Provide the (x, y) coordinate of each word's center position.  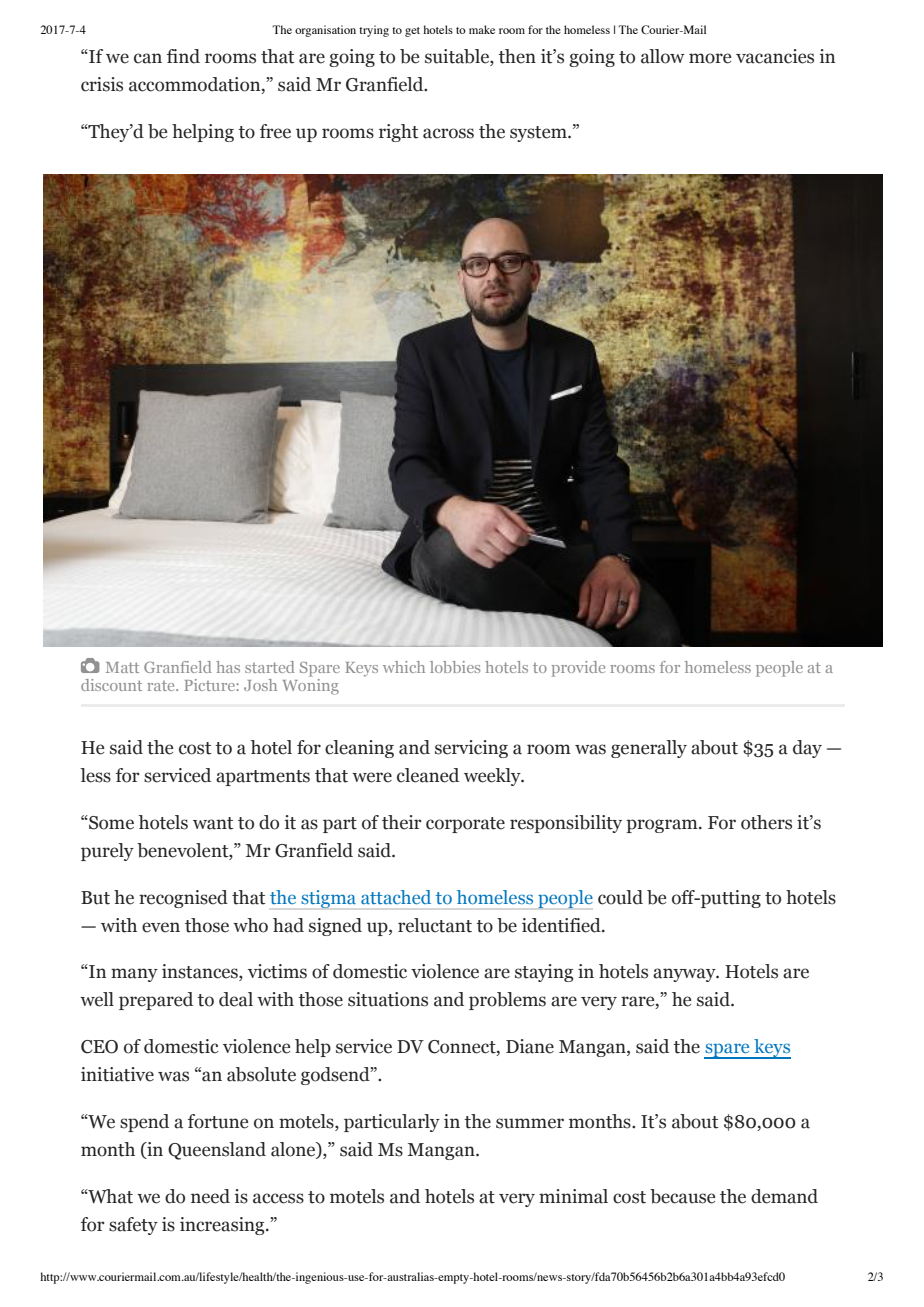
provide (578, 669)
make (482, 29)
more (710, 58)
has (228, 667)
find (183, 56)
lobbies (455, 667)
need (210, 1196)
